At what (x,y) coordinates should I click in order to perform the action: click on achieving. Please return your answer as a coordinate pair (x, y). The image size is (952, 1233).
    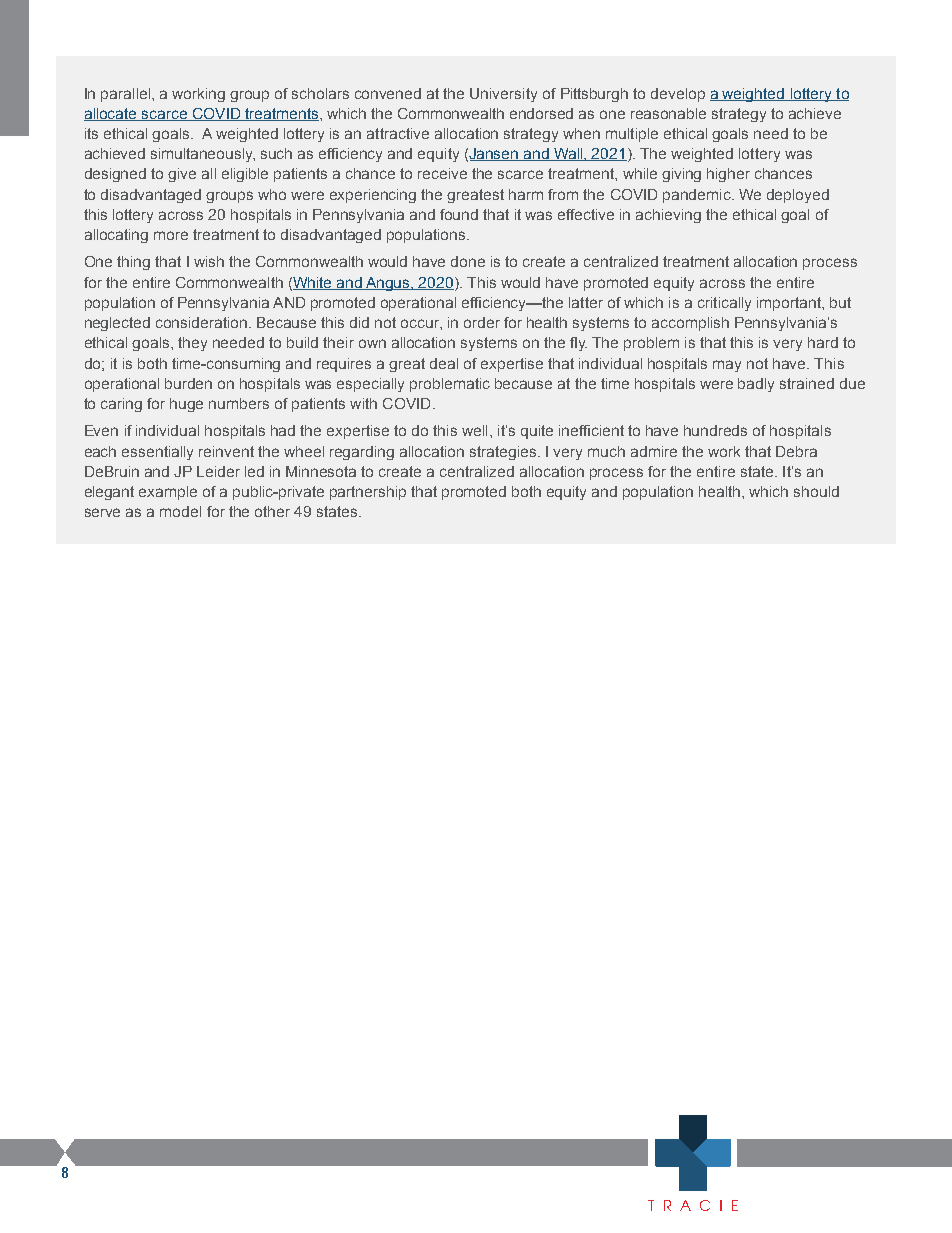
    Looking at the image, I should click on (668, 216).
